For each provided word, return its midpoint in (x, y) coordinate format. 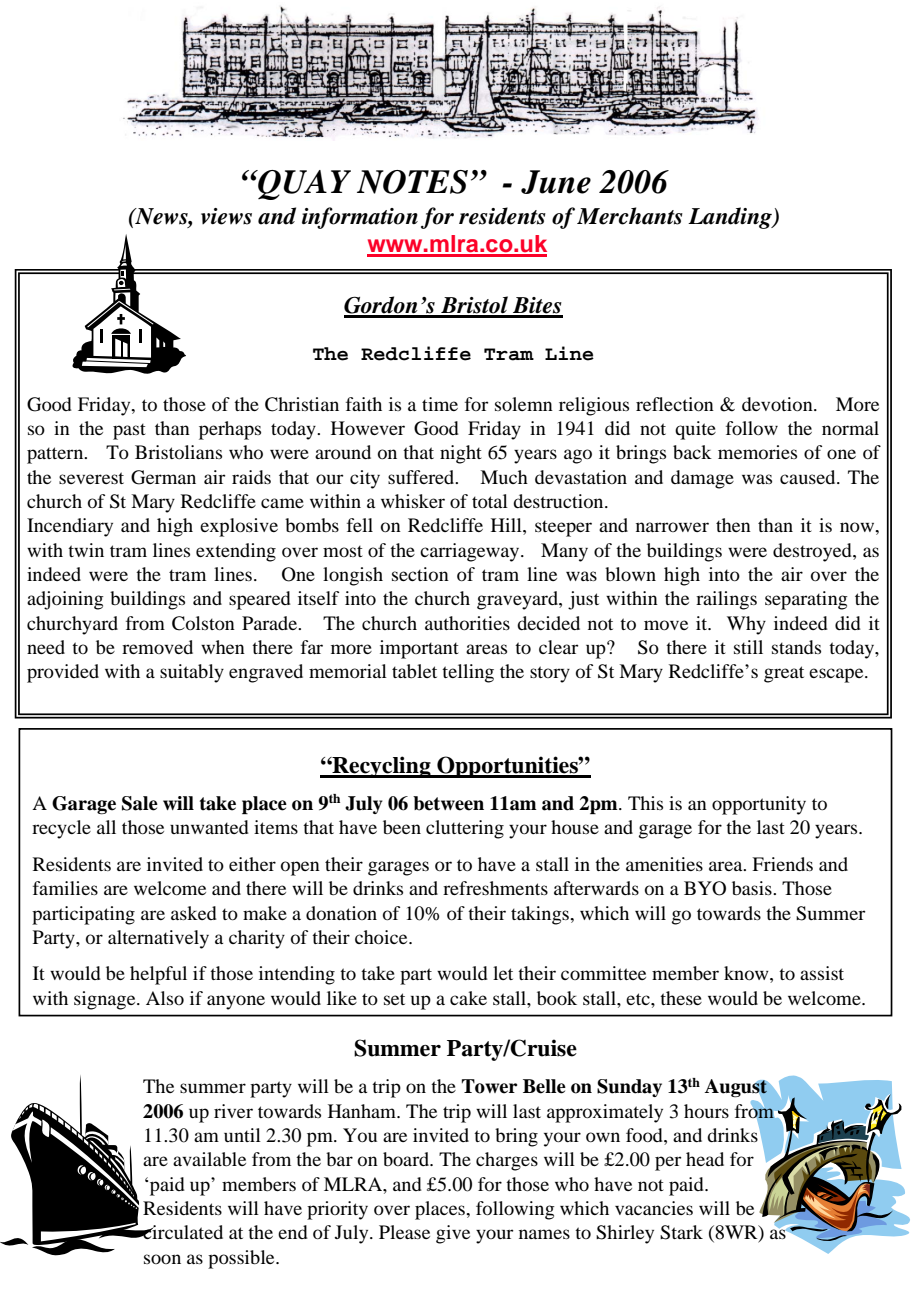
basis (753, 888)
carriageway (471, 552)
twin (86, 550)
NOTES (412, 182)
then (733, 525)
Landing (731, 218)
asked (194, 913)
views (226, 216)
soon (162, 1259)
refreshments (495, 888)
